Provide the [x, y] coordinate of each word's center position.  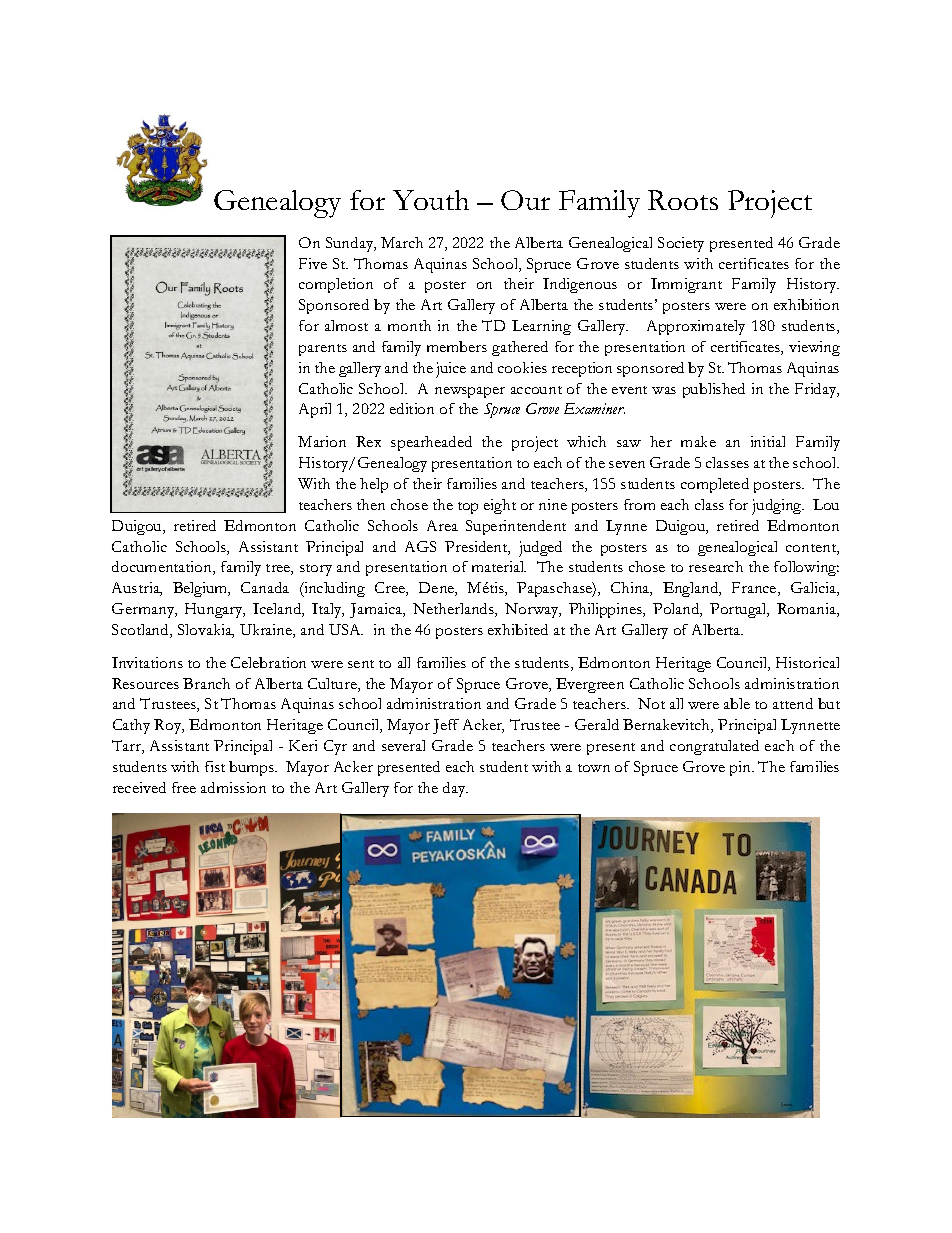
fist [215, 766]
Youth [431, 200]
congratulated [714, 747]
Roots [683, 200]
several [403, 745]
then [371, 504]
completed [715, 485]
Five [313, 263]
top [468, 508]
